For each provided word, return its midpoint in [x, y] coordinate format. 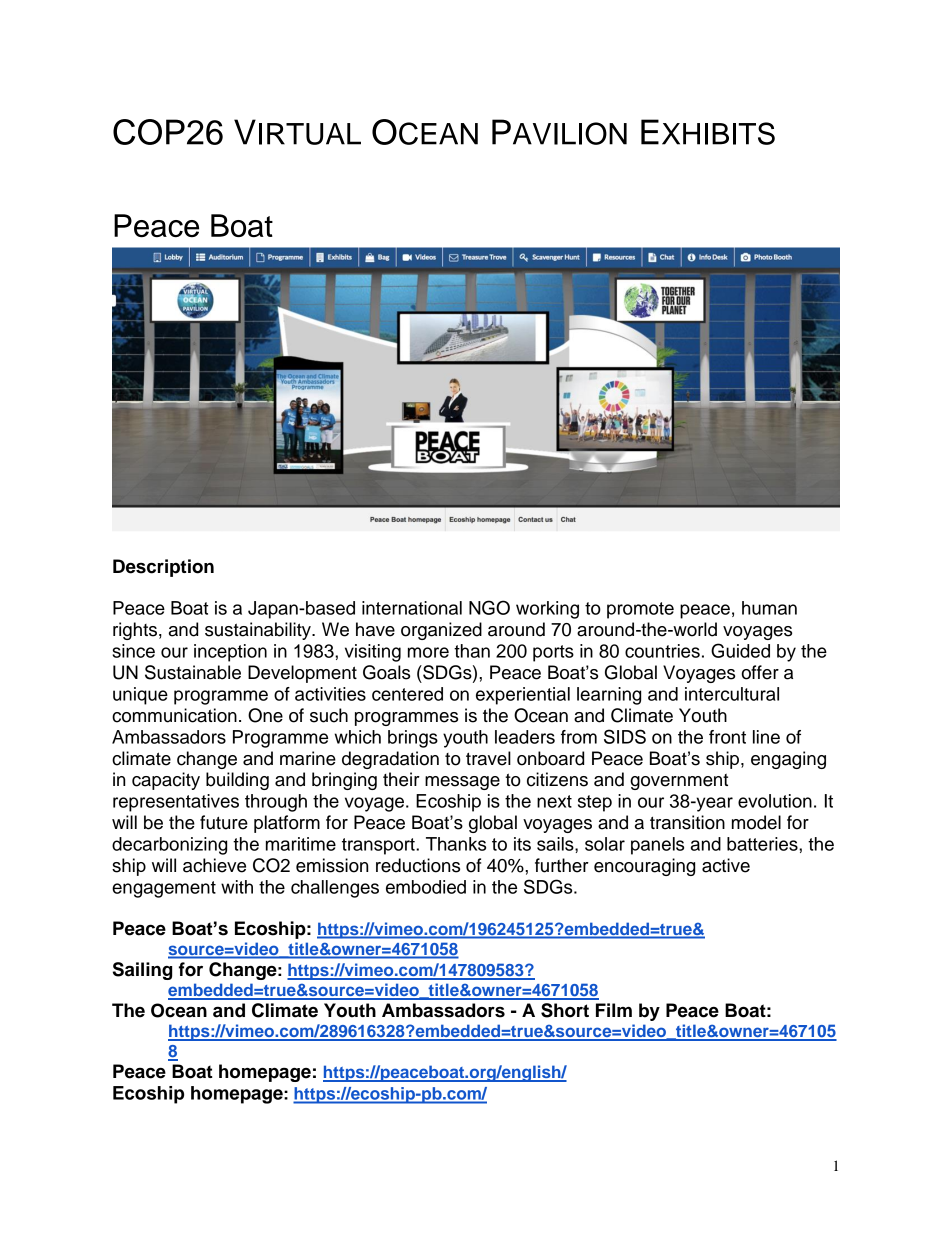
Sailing [142, 971]
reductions [418, 865]
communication [174, 715]
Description [163, 568]
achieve [214, 865]
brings [413, 739]
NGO [489, 607]
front [727, 737]
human [769, 608]
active [726, 865]
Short [565, 1010]
